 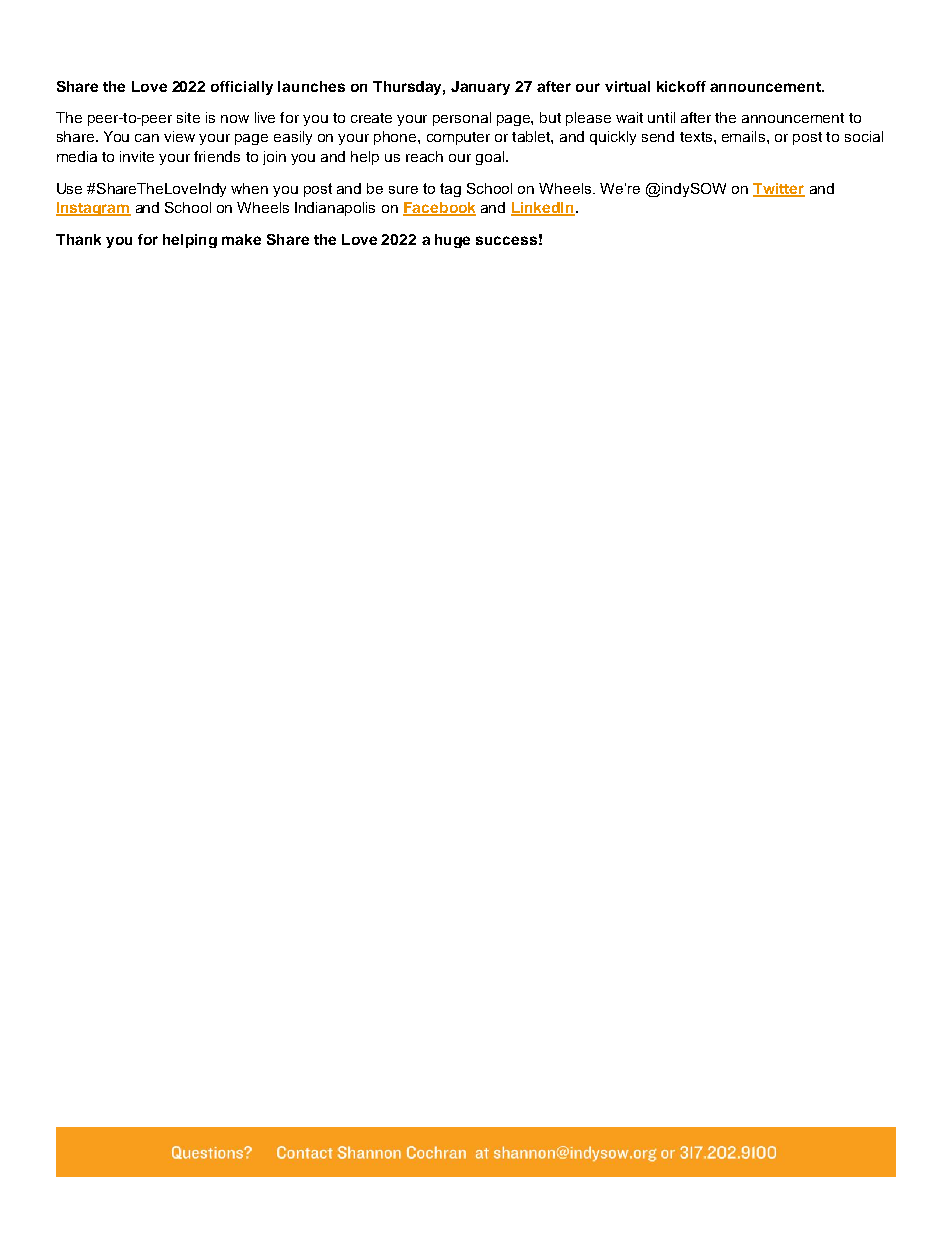 What do you see at coordinates (439, 209) in the screenshot?
I see `Facebook` at bounding box center [439, 209].
